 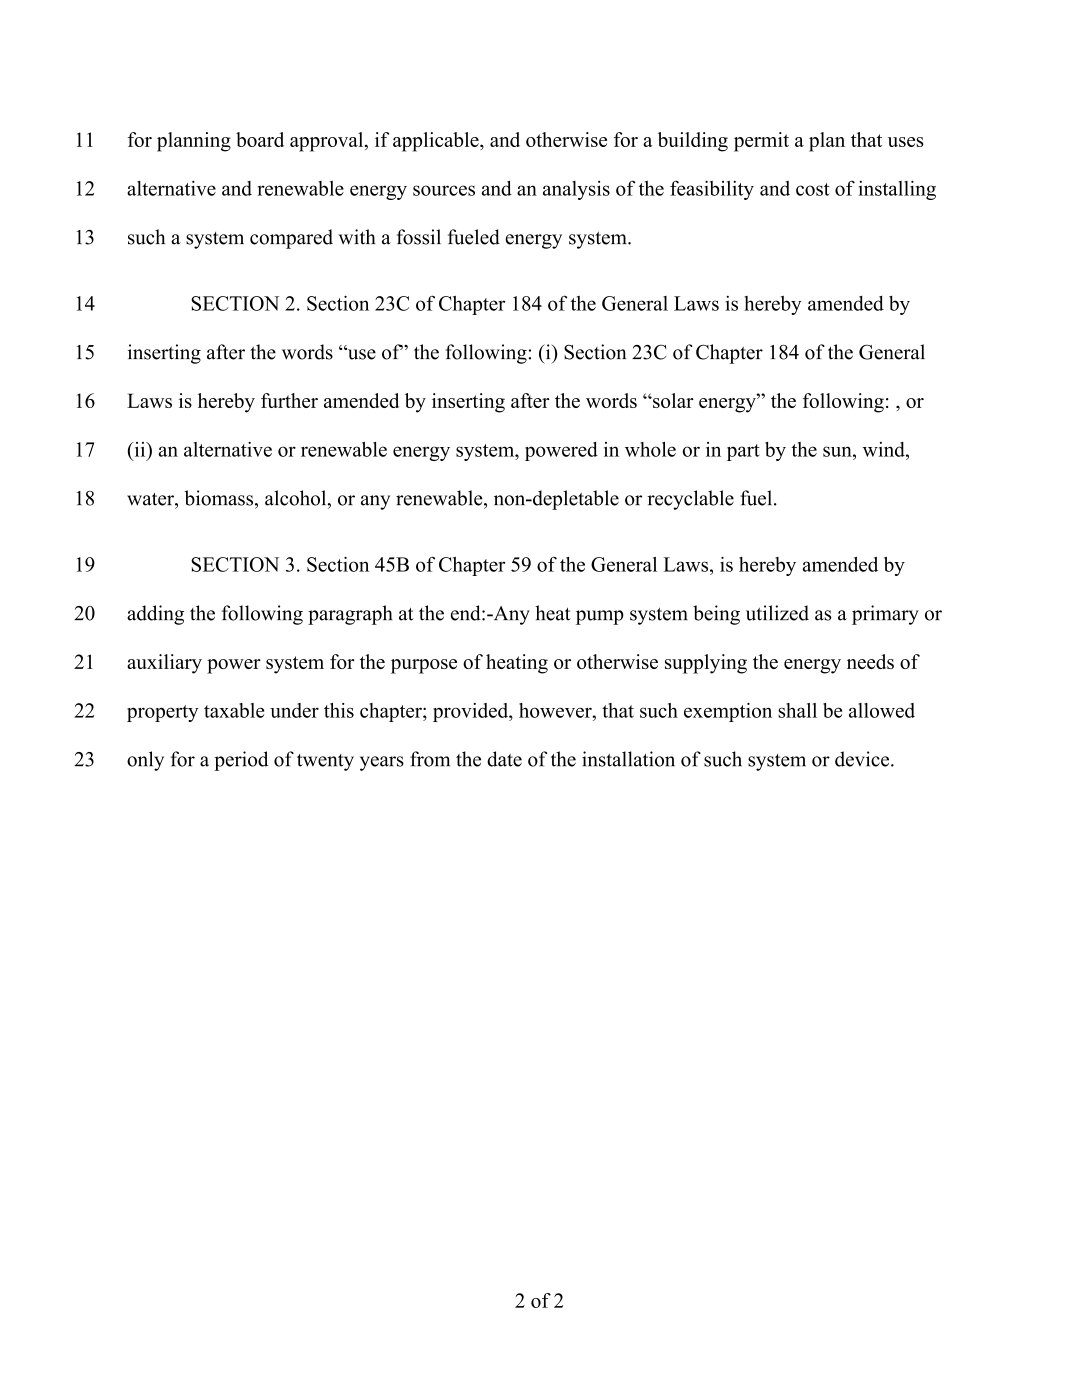 What do you see at coordinates (504, 759) in the image?
I see `date` at bounding box center [504, 759].
